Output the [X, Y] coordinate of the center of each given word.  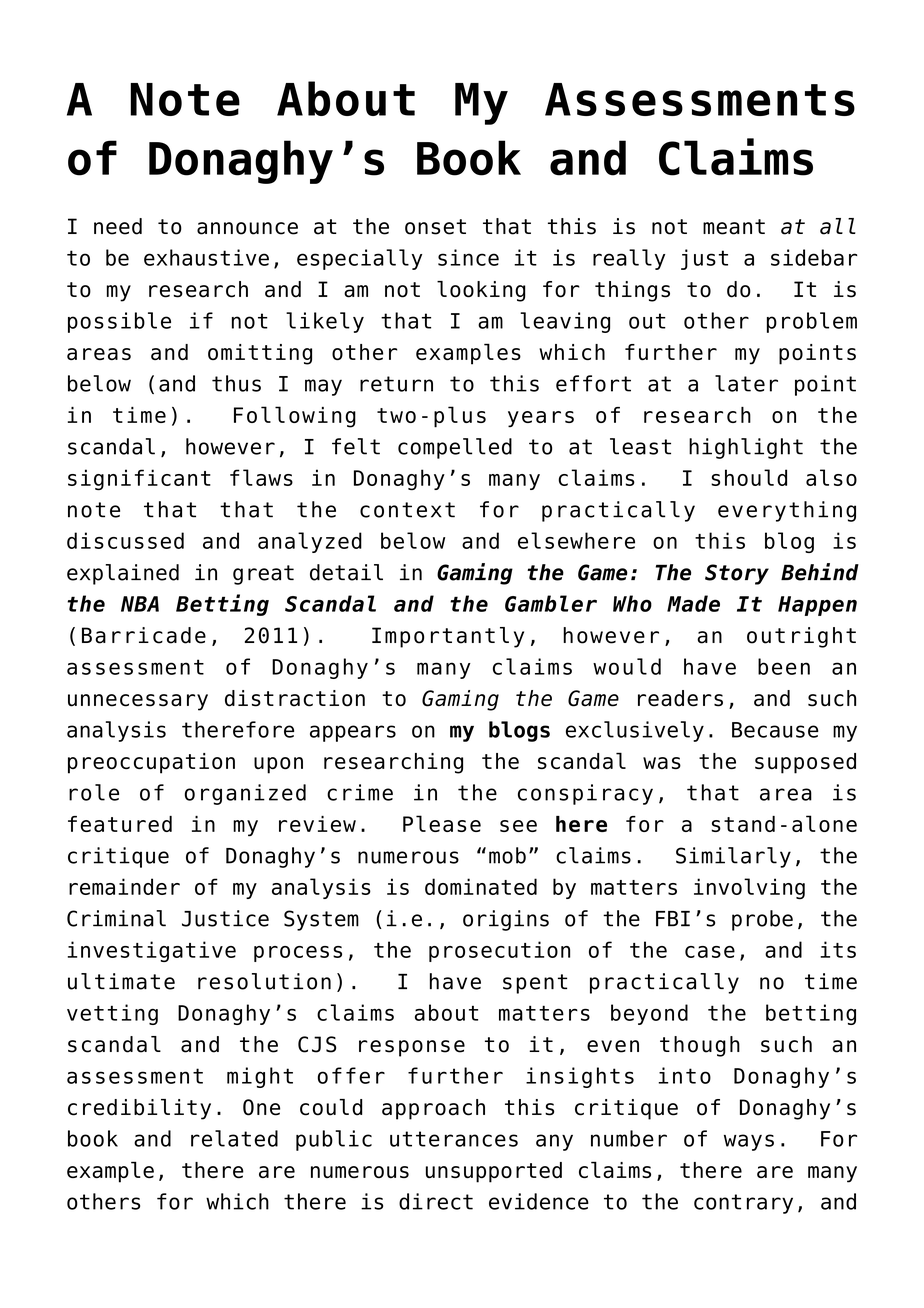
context [407, 510]
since [468, 257]
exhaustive [206, 257]
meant [734, 227]
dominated [481, 886]
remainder [124, 886]
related [234, 1138]
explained [123, 574]
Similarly [733, 857]
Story [737, 574]
